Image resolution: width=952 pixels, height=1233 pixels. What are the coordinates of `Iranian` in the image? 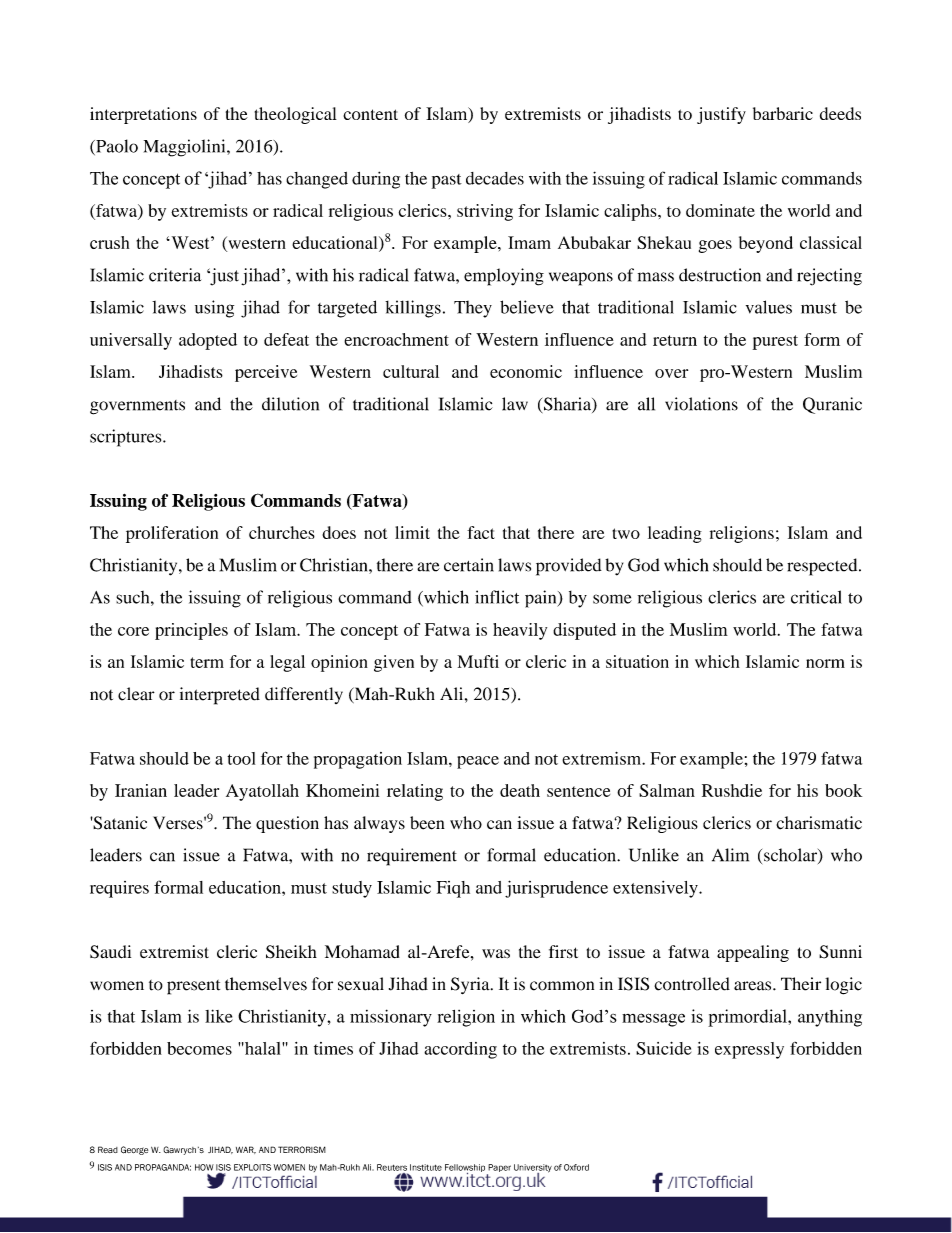 It's located at (141, 790).
